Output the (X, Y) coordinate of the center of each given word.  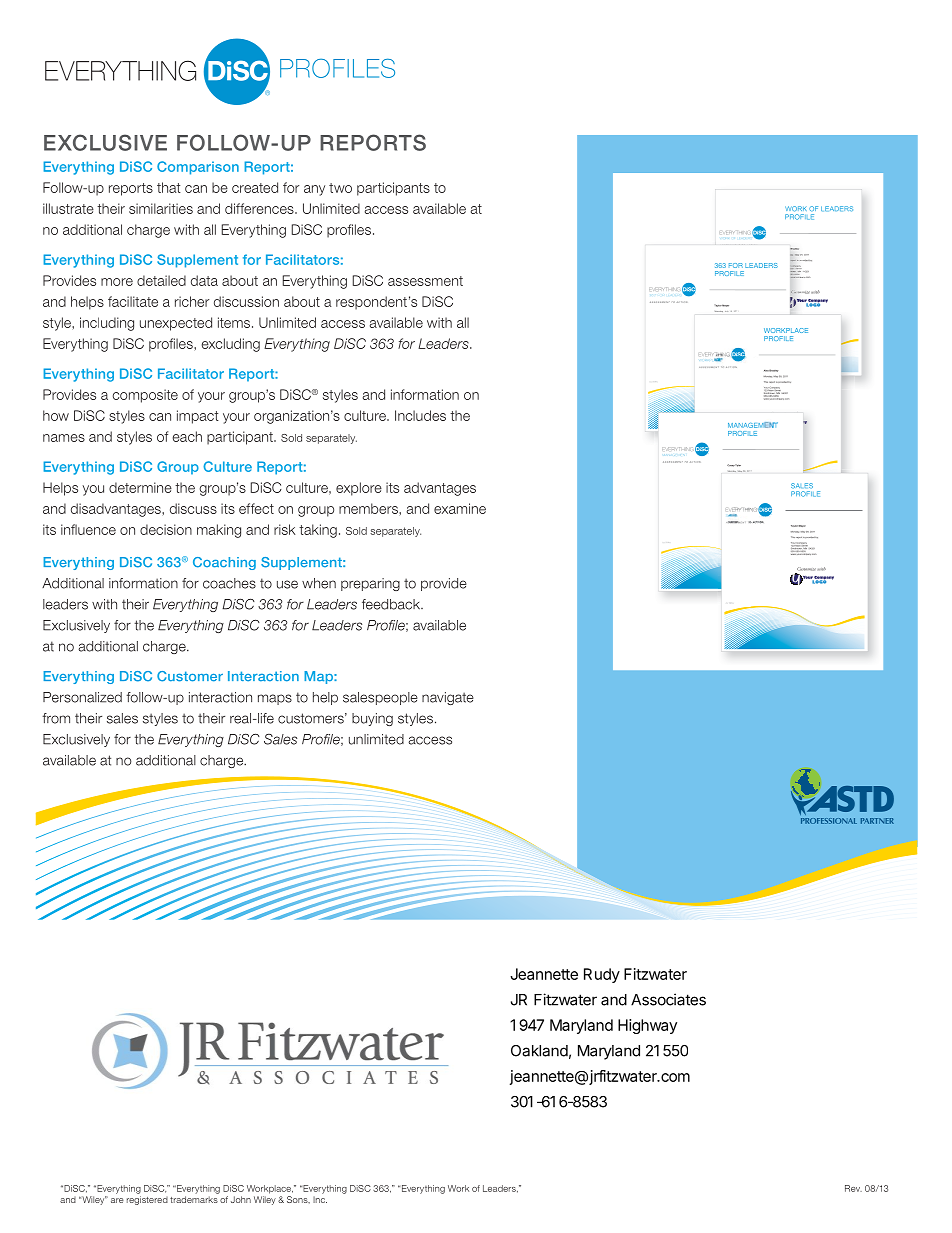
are (117, 1200)
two (340, 188)
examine (460, 508)
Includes (420, 415)
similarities (161, 208)
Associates (668, 999)
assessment (425, 281)
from (56, 718)
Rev (853, 1188)
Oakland (539, 1051)
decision (166, 529)
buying (372, 719)
